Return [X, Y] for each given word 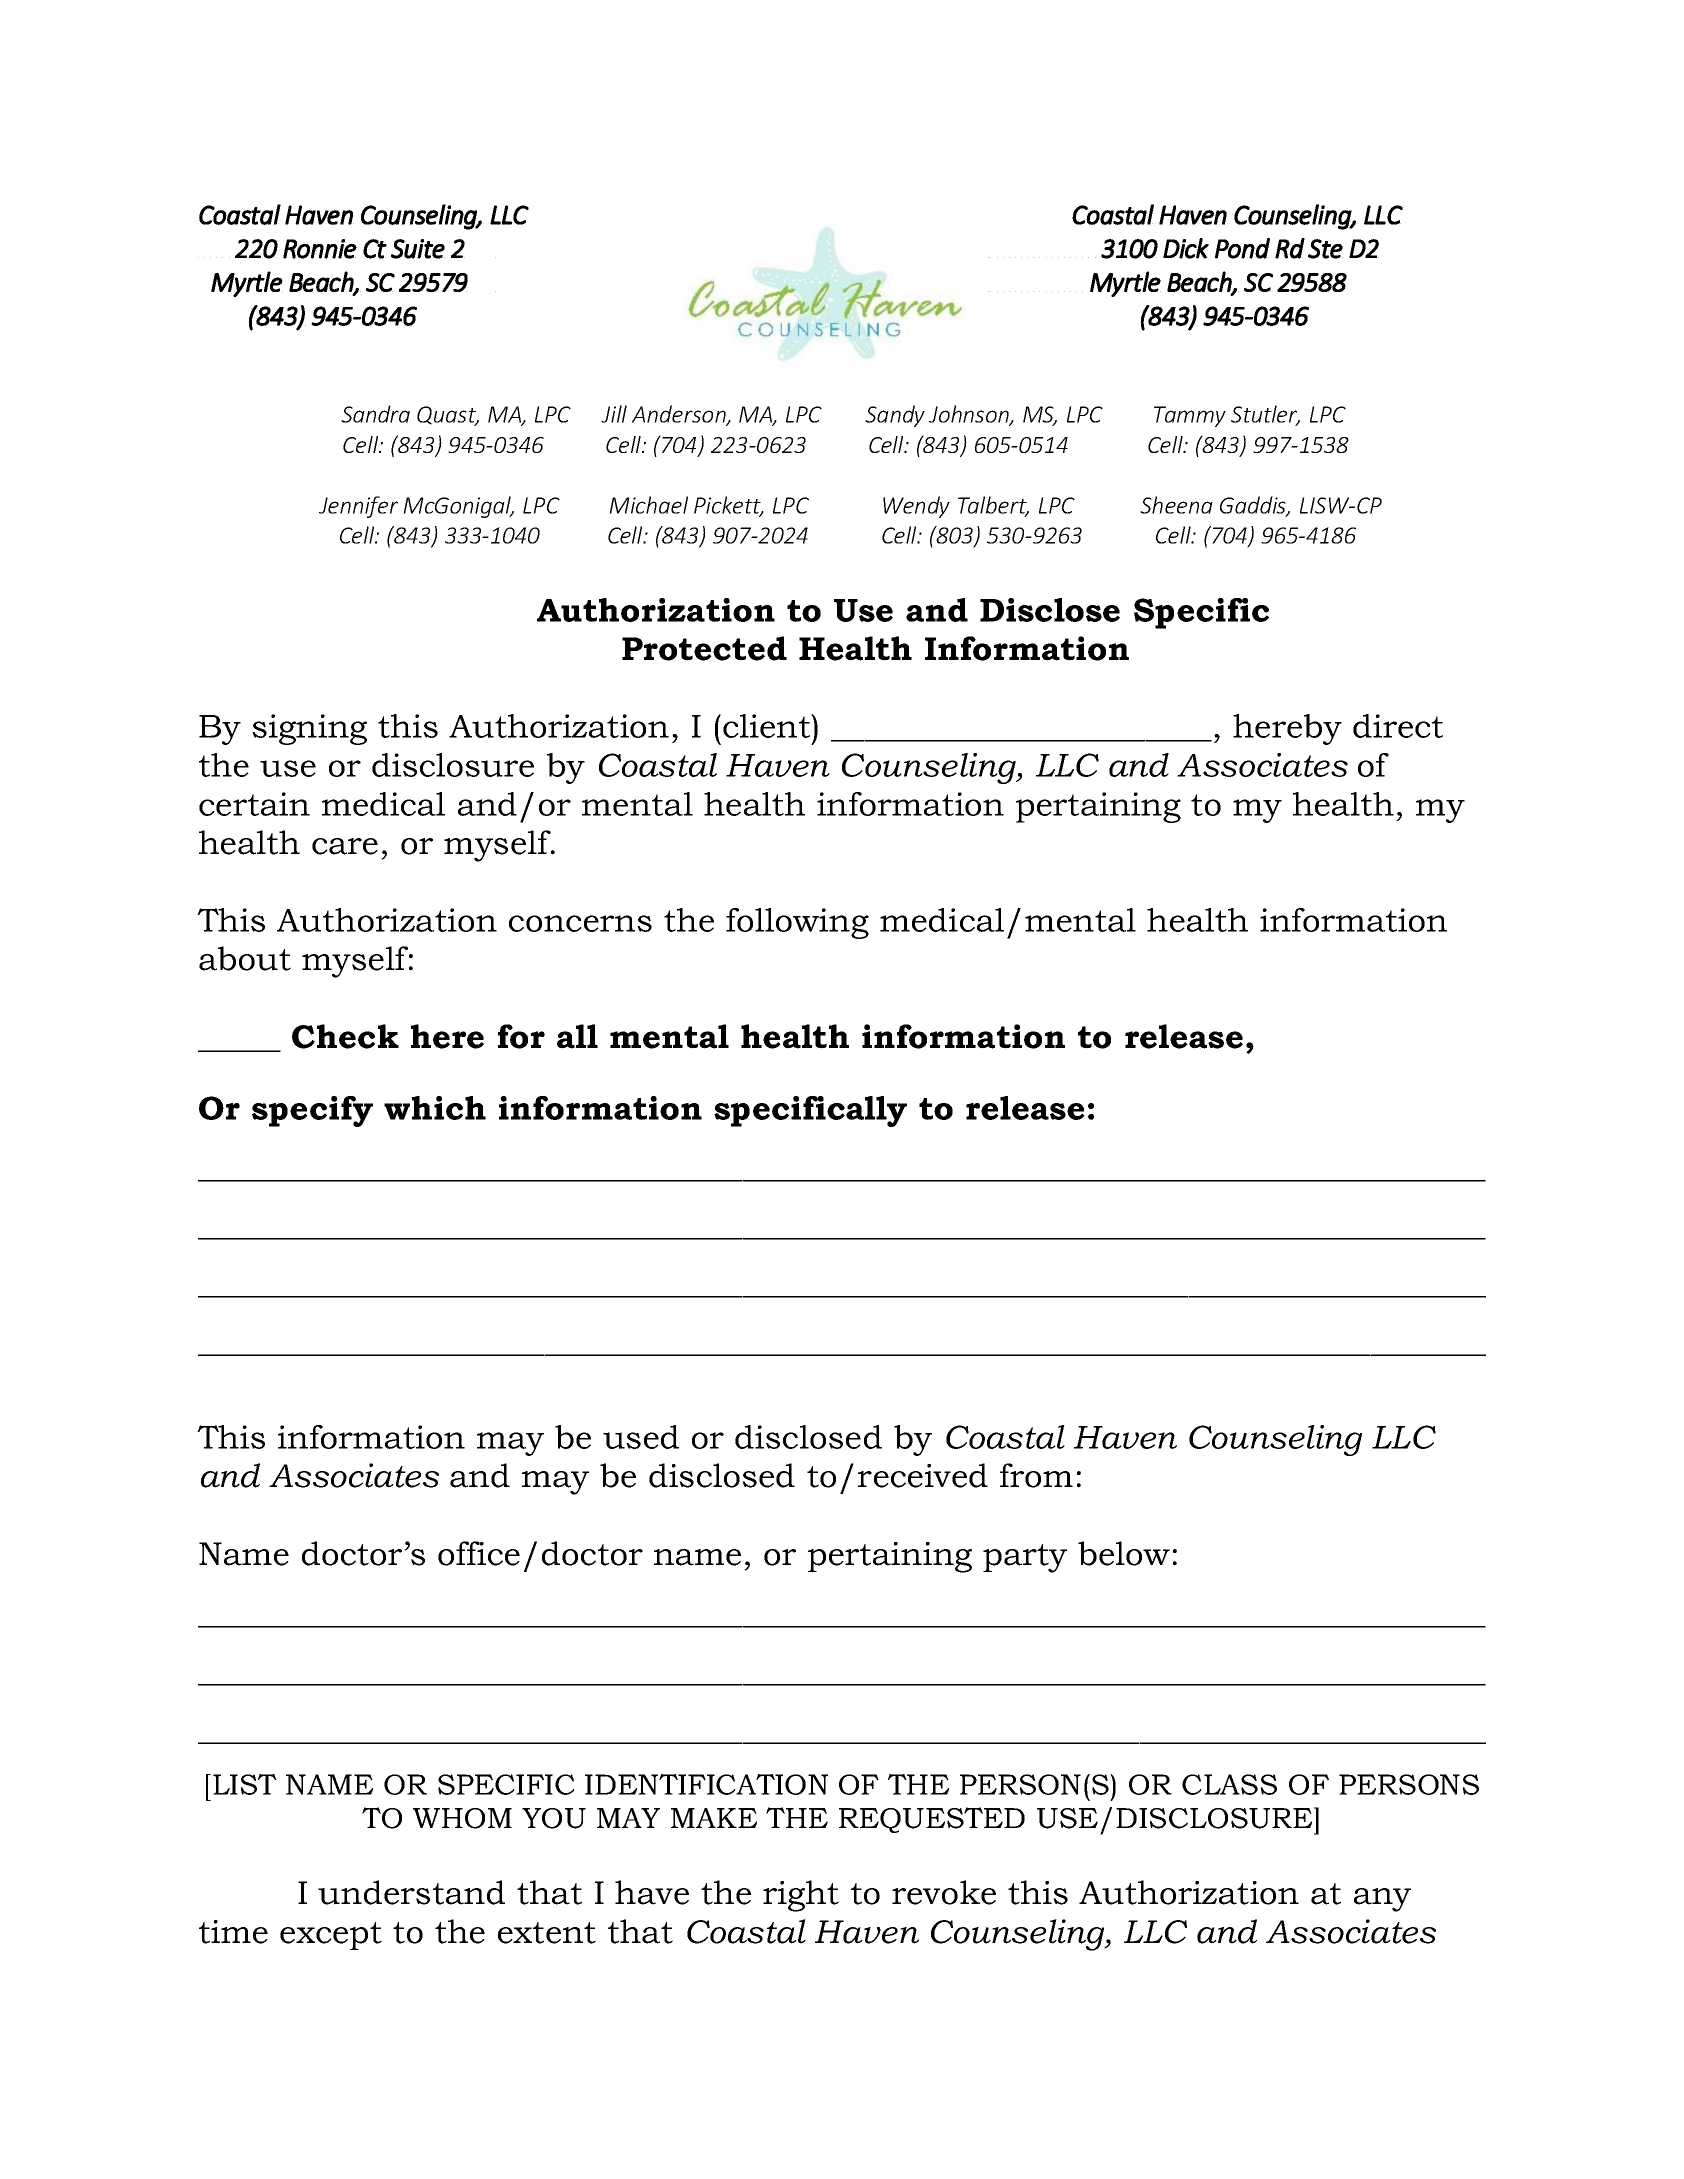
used [641, 1437]
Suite [418, 249]
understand [411, 1892]
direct [1398, 726]
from [1036, 1475]
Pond [1242, 248]
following [797, 923]
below [1124, 1553]
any [1382, 1900]
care [345, 846]
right [801, 1896]
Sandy [895, 416]
